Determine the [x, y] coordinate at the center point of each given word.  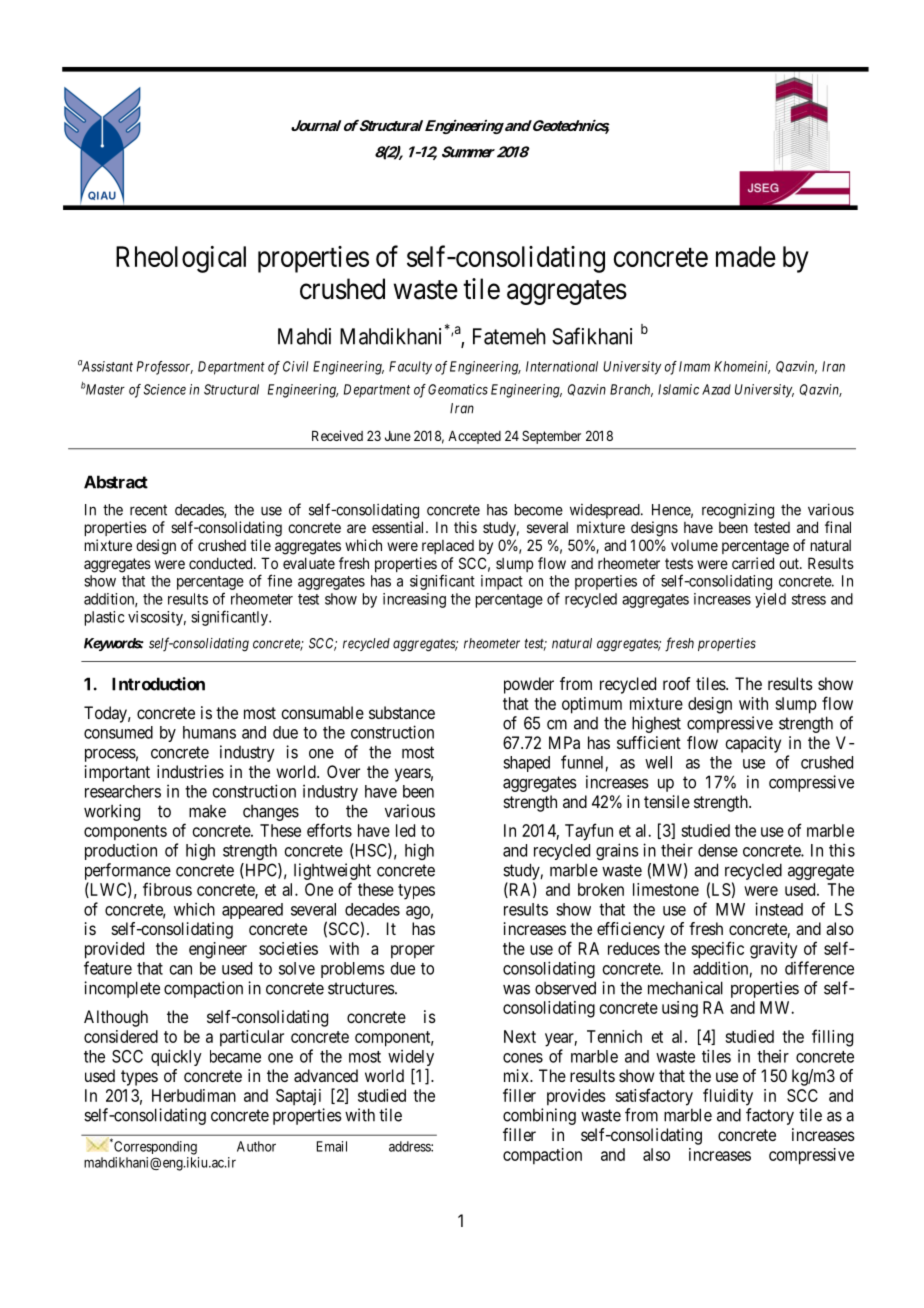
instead [779, 909]
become [539, 510]
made [746, 256]
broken [601, 889]
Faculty [410, 368]
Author [256, 1146]
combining [539, 1116]
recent [148, 510]
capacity [753, 744]
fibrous [167, 889]
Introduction [158, 684]
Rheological [181, 259]
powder [529, 685]
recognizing [738, 511]
